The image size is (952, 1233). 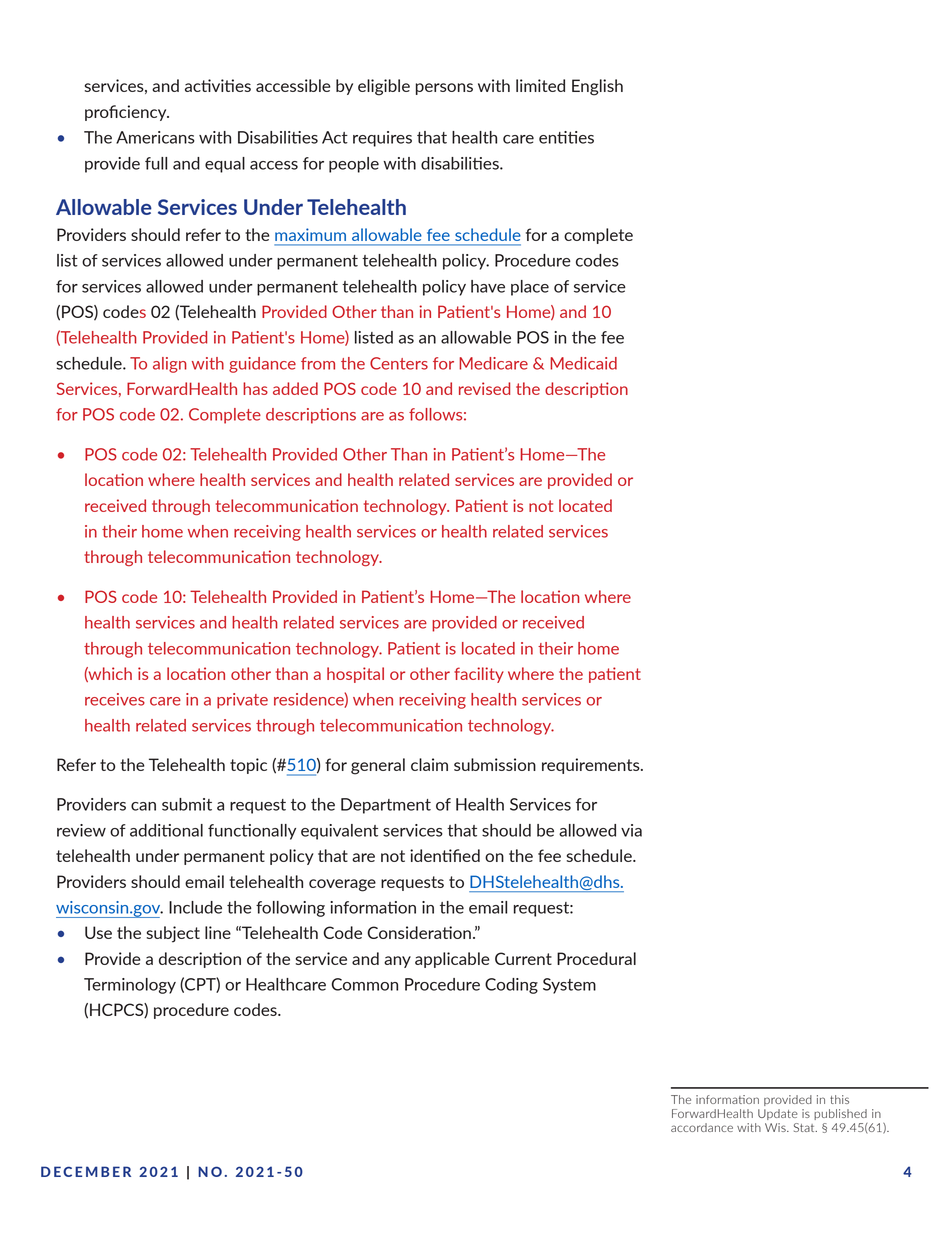 What do you see at coordinates (592, 766) in the screenshot?
I see `requirements` at bounding box center [592, 766].
